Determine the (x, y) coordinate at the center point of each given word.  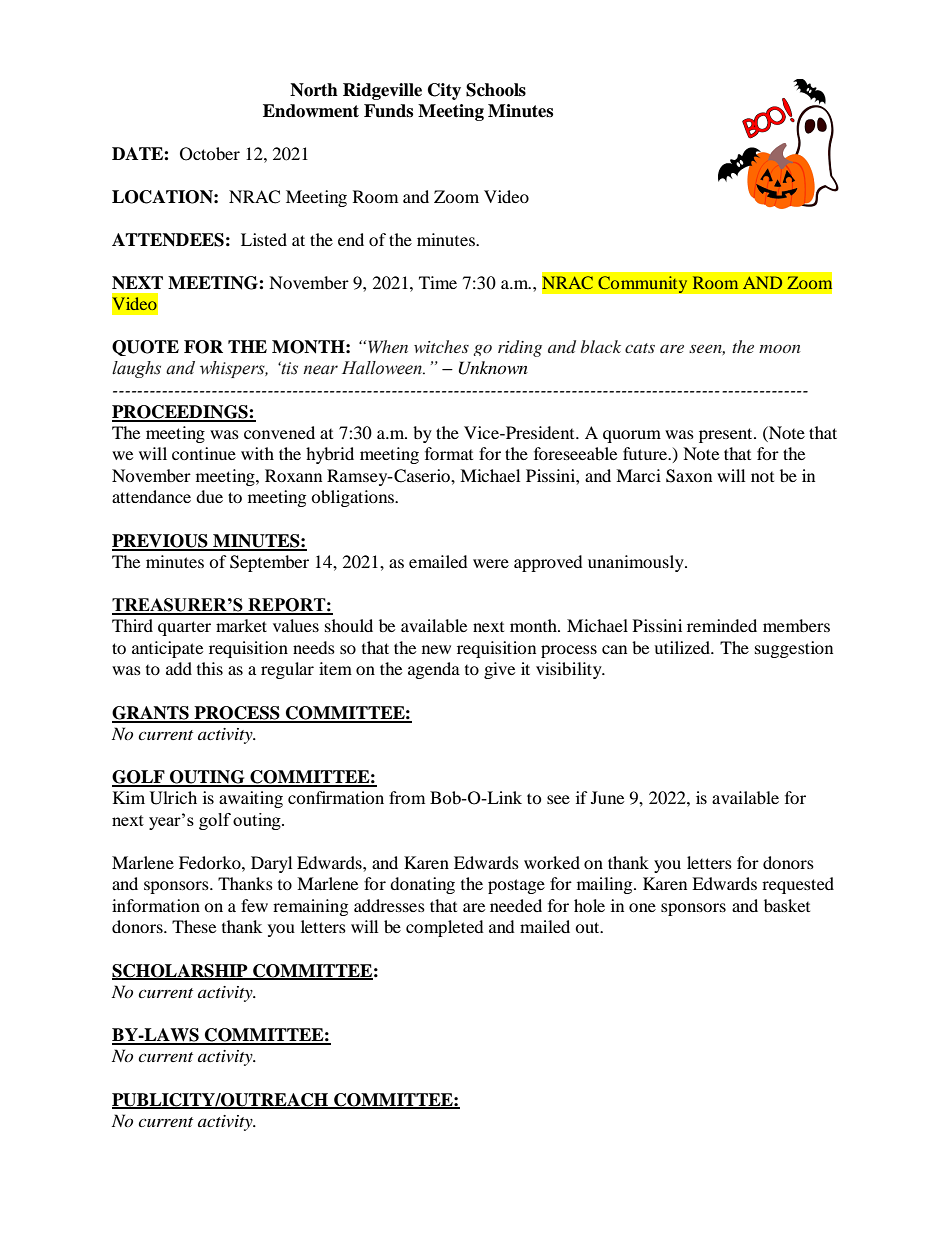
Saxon (689, 476)
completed (445, 928)
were (491, 563)
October (210, 154)
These (194, 926)
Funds (388, 111)
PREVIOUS (161, 542)
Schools (496, 90)
